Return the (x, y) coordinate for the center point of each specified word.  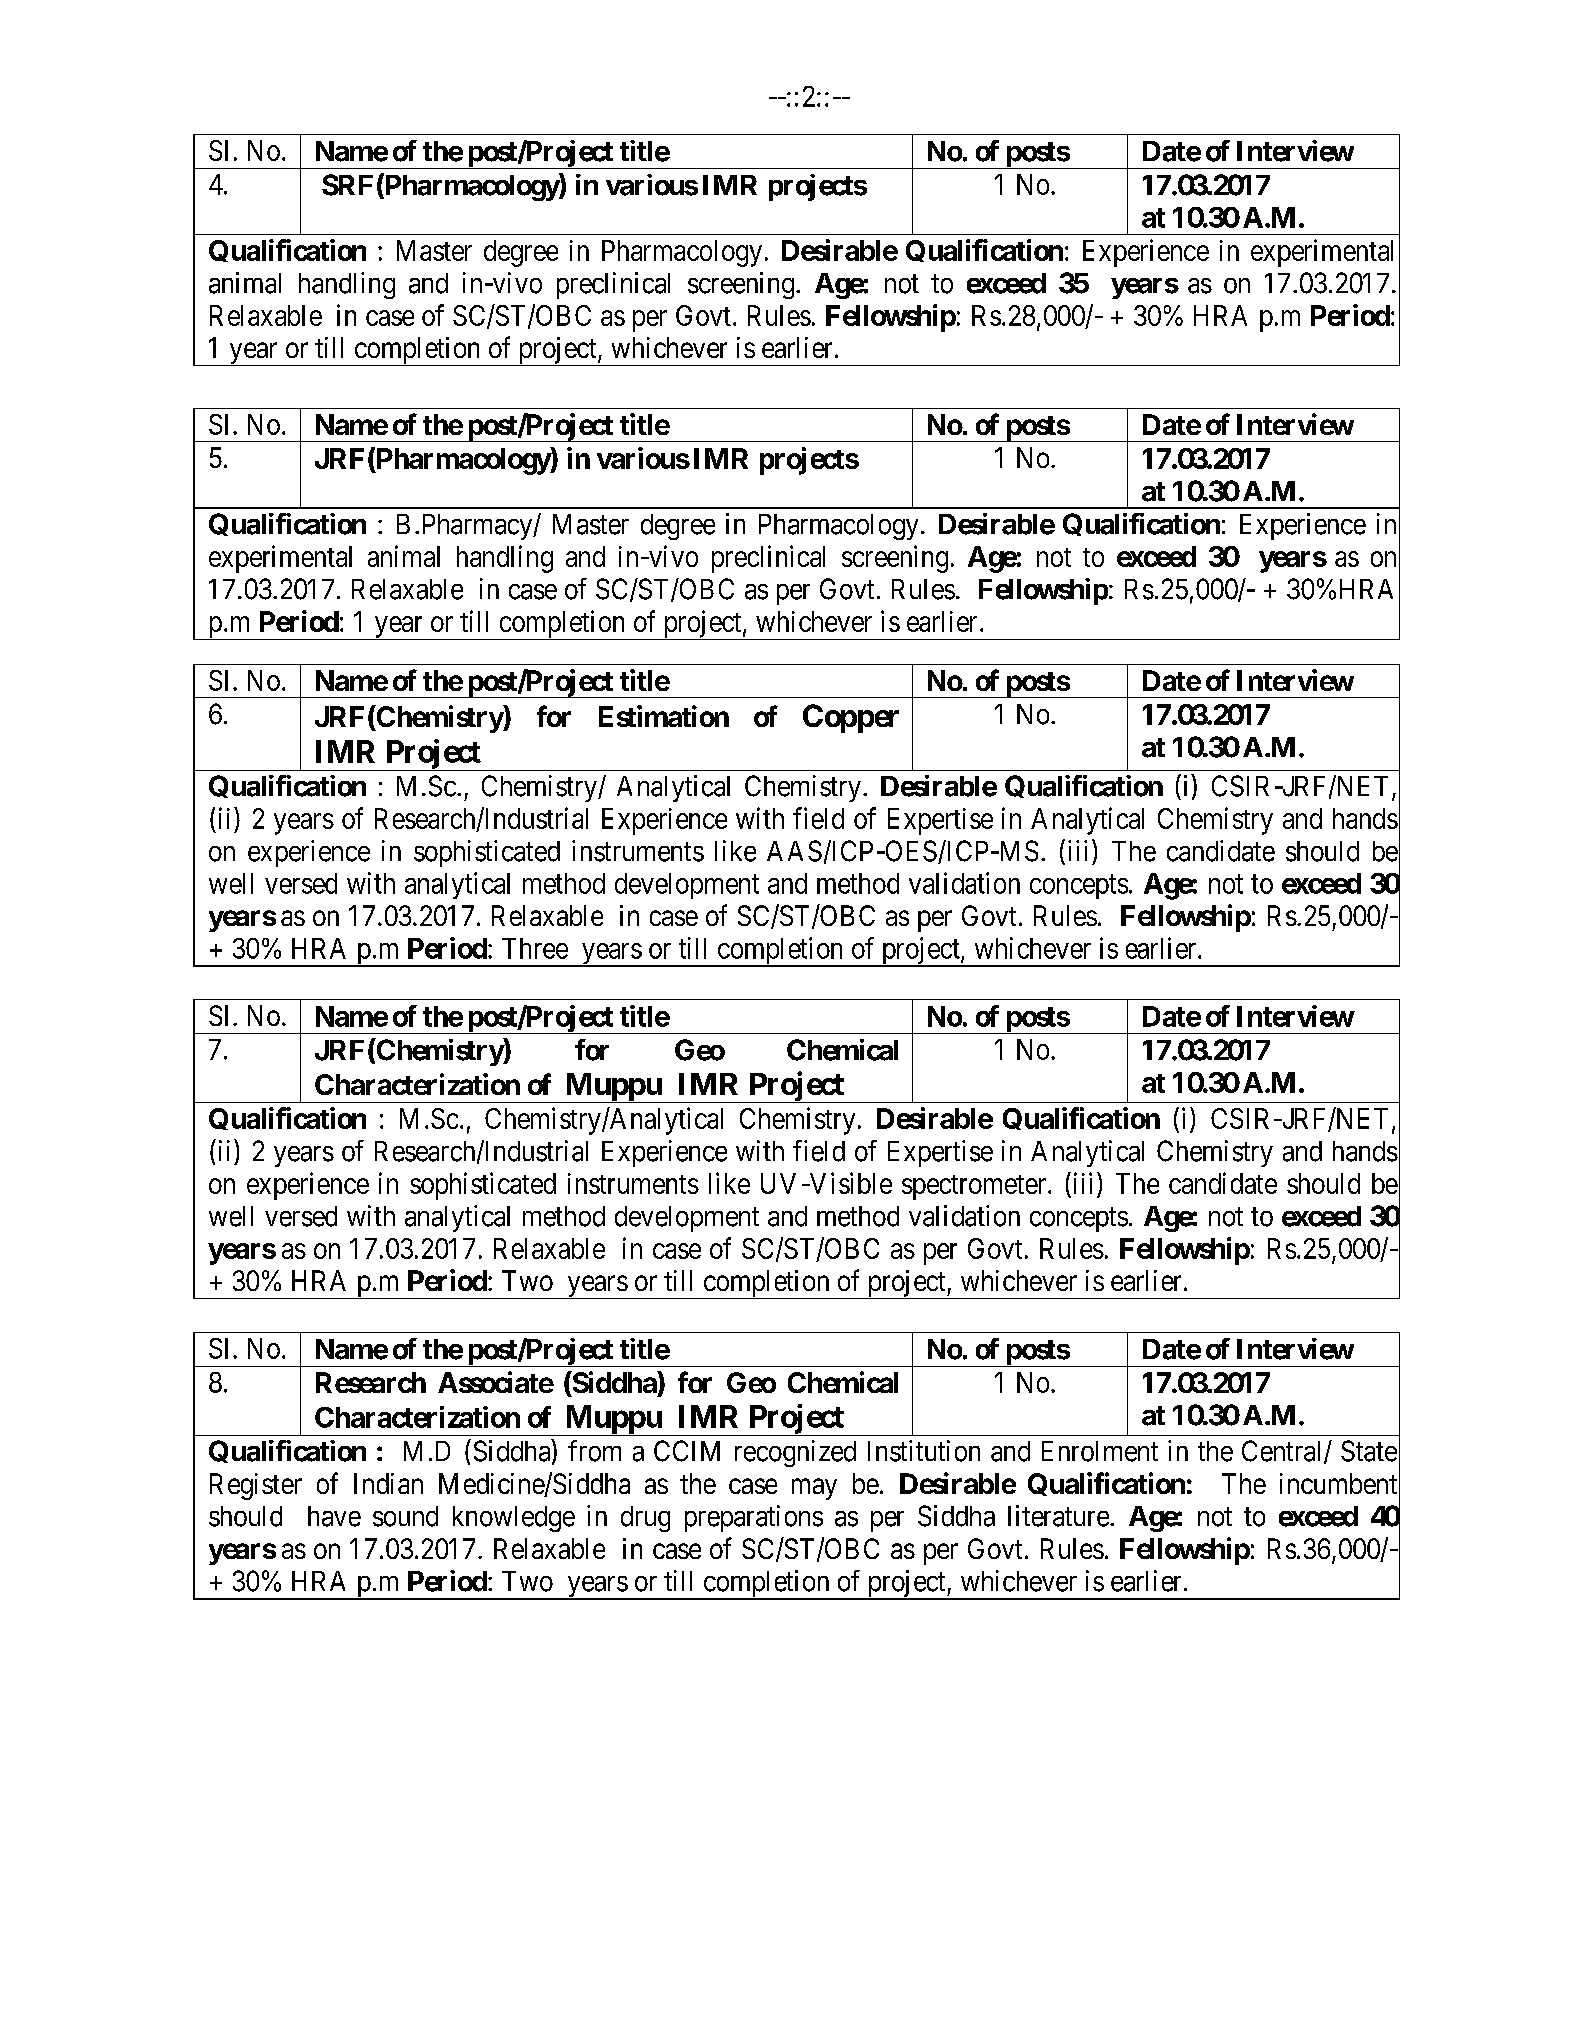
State (1369, 1451)
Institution (924, 1451)
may (814, 1489)
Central (1283, 1452)
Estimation (664, 716)
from (594, 1451)
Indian (388, 1483)
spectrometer (975, 1187)
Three (535, 948)
